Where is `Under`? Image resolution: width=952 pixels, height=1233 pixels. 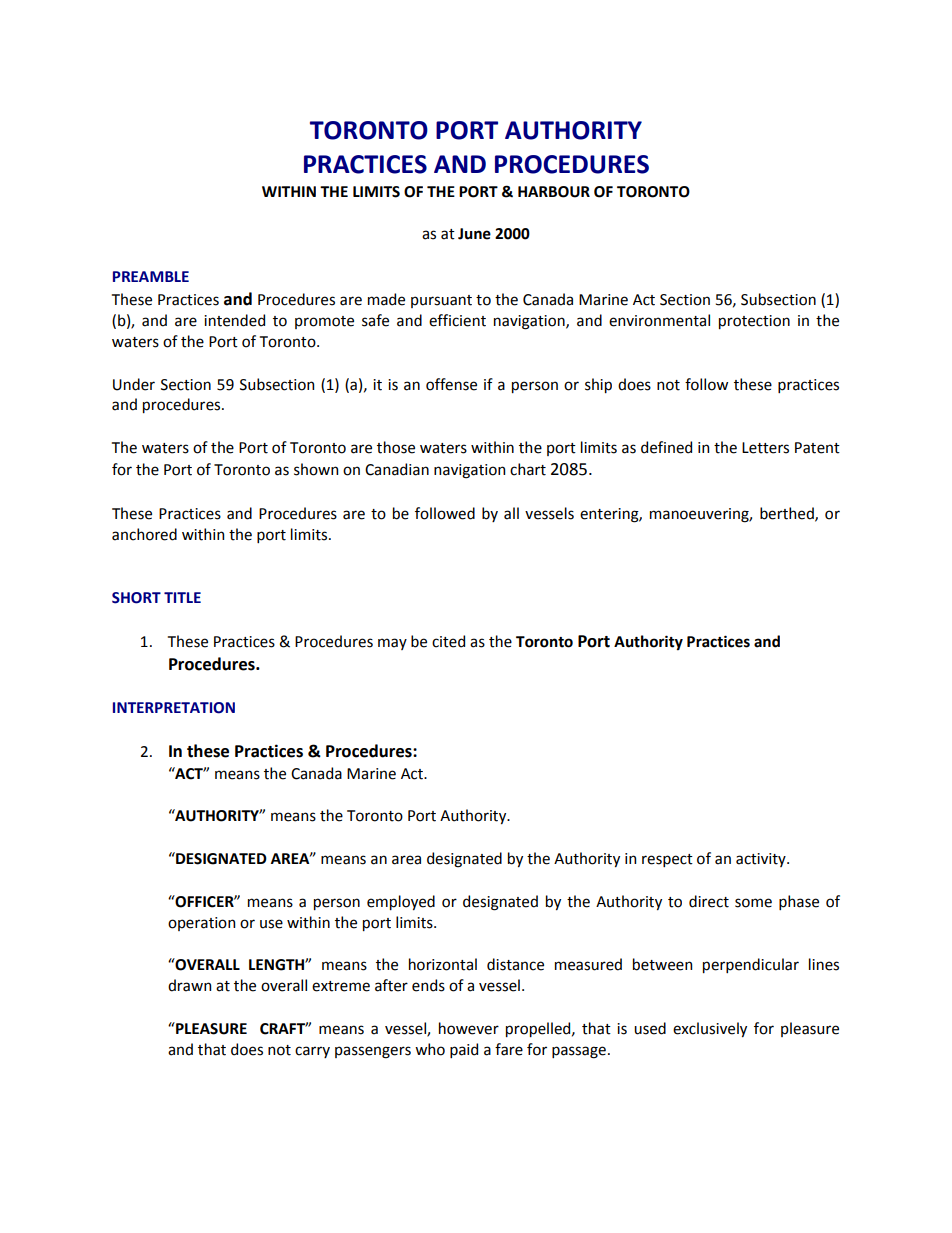 Under is located at coordinates (134, 384).
